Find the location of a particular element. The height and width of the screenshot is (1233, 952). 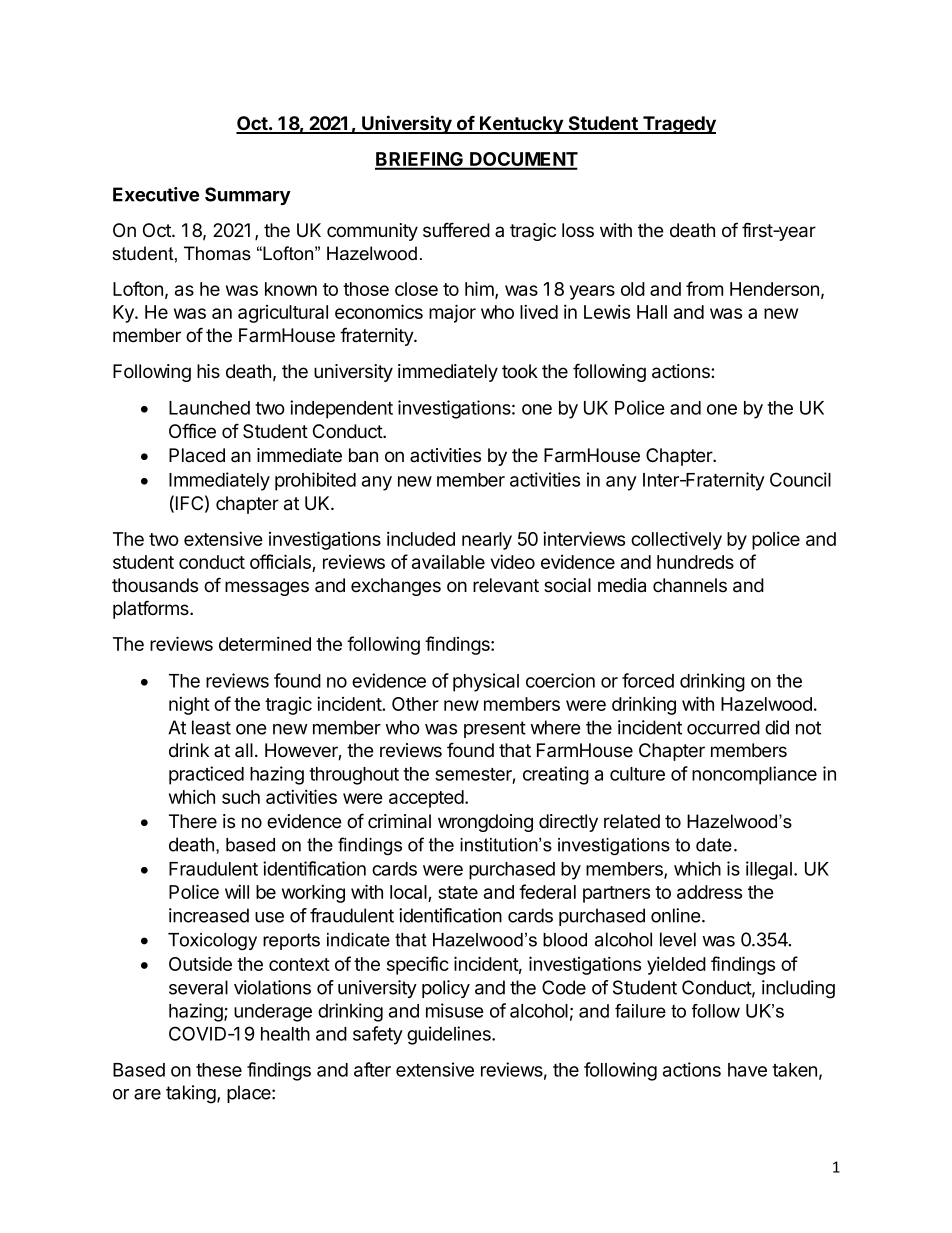

guidelines is located at coordinates (450, 1035).
